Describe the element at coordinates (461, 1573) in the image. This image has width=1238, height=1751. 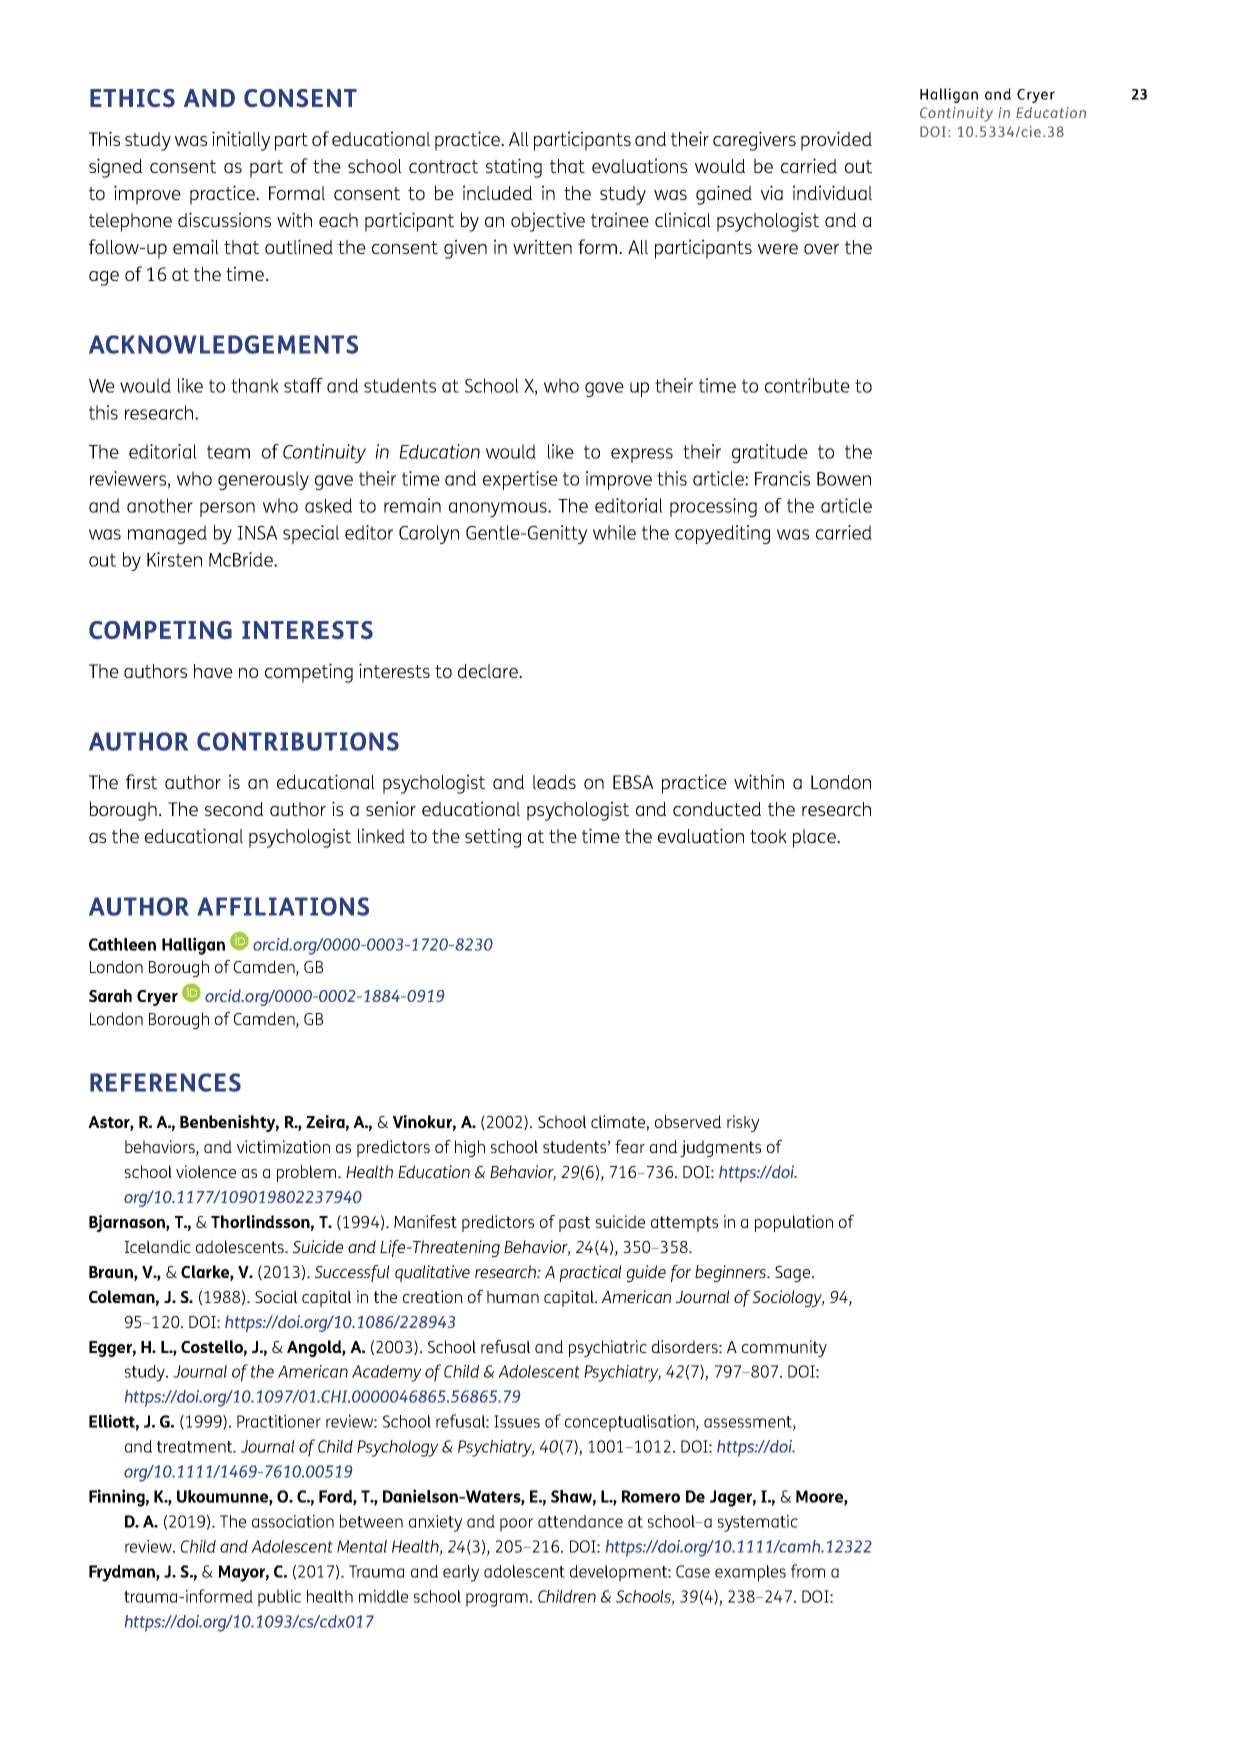
I see `early` at that location.
